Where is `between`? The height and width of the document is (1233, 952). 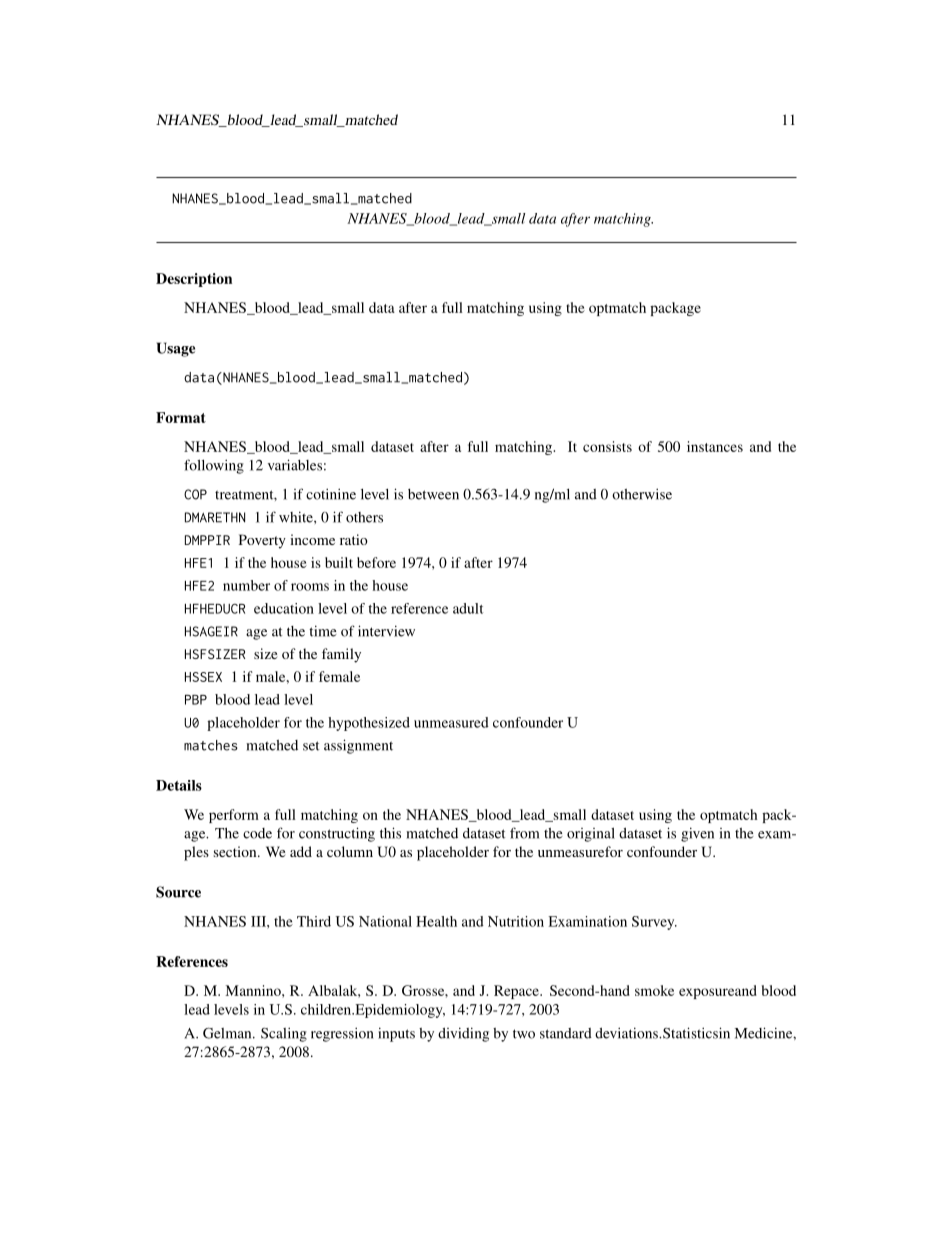 between is located at coordinates (433, 494).
